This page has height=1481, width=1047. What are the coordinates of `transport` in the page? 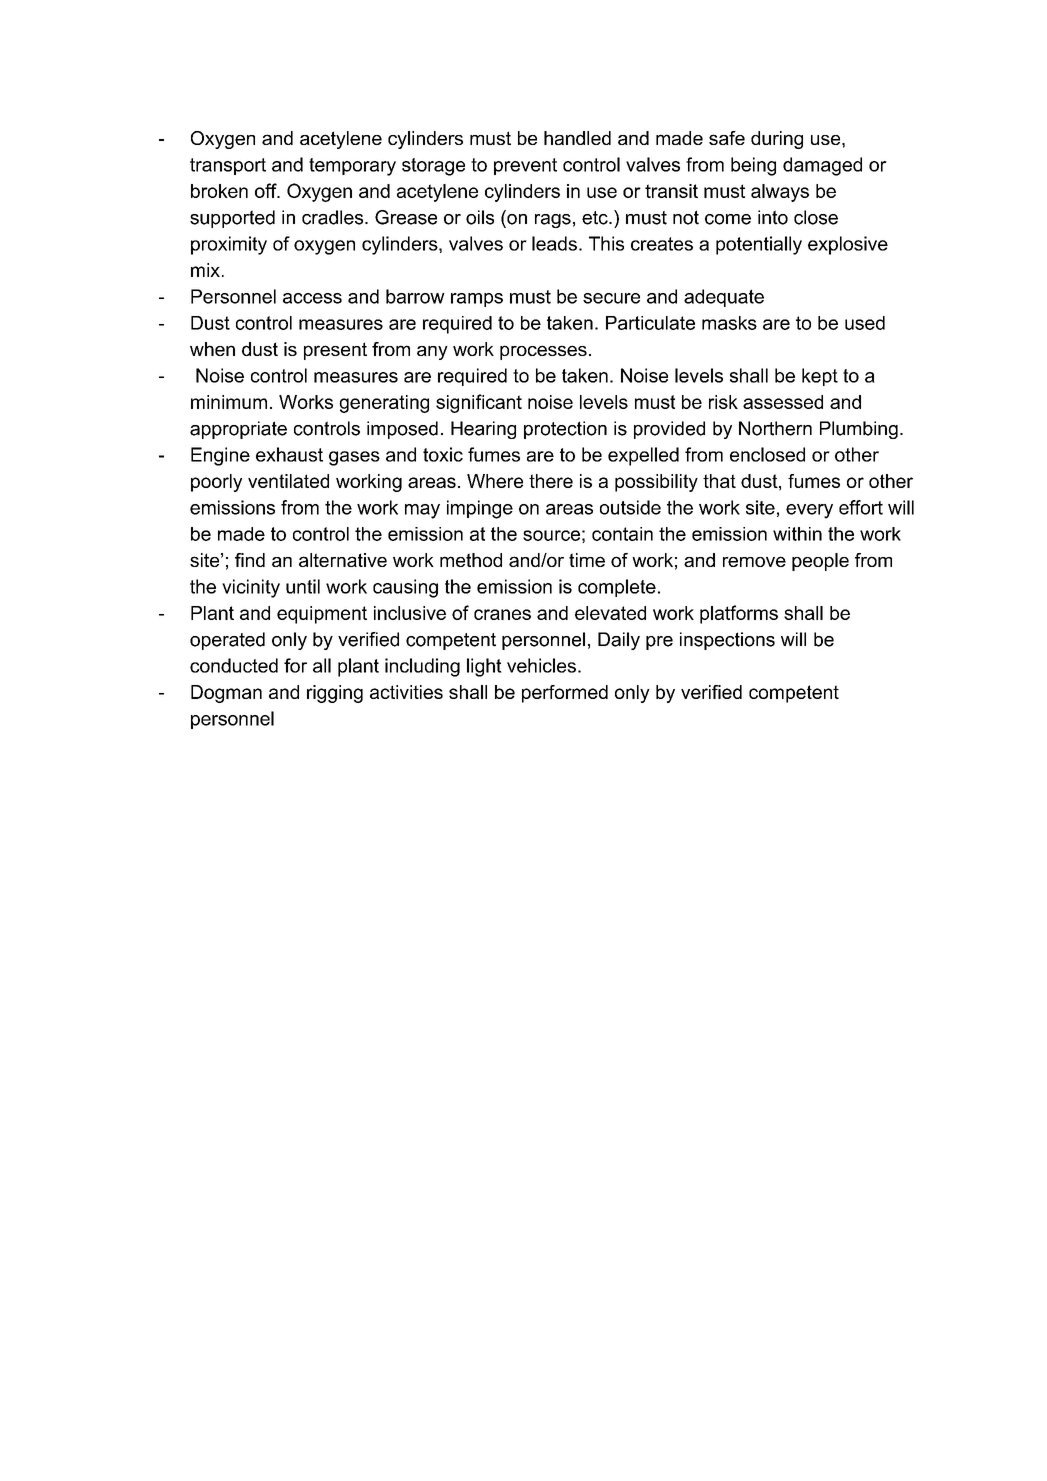 It's located at (228, 166).
